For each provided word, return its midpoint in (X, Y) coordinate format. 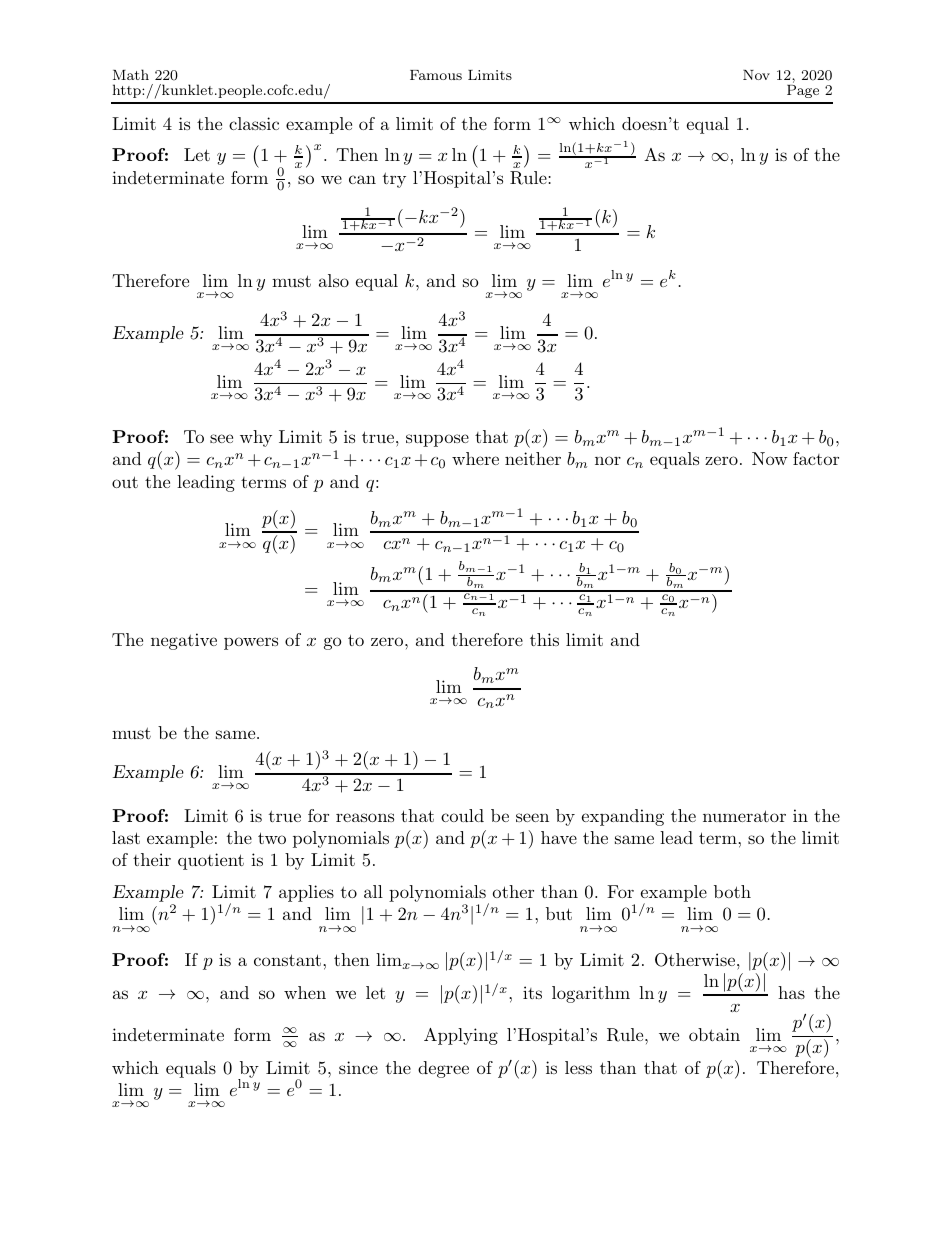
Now (770, 458)
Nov (756, 75)
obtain (714, 1034)
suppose (437, 440)
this (544, 639)
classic (254, 123)
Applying (461, 1036)
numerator (744, 816)
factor (816, 458)
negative (184, 641)
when (305, 992)
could (462, 815)
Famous (436, 75)
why (256, 438)
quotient (211, 861)
